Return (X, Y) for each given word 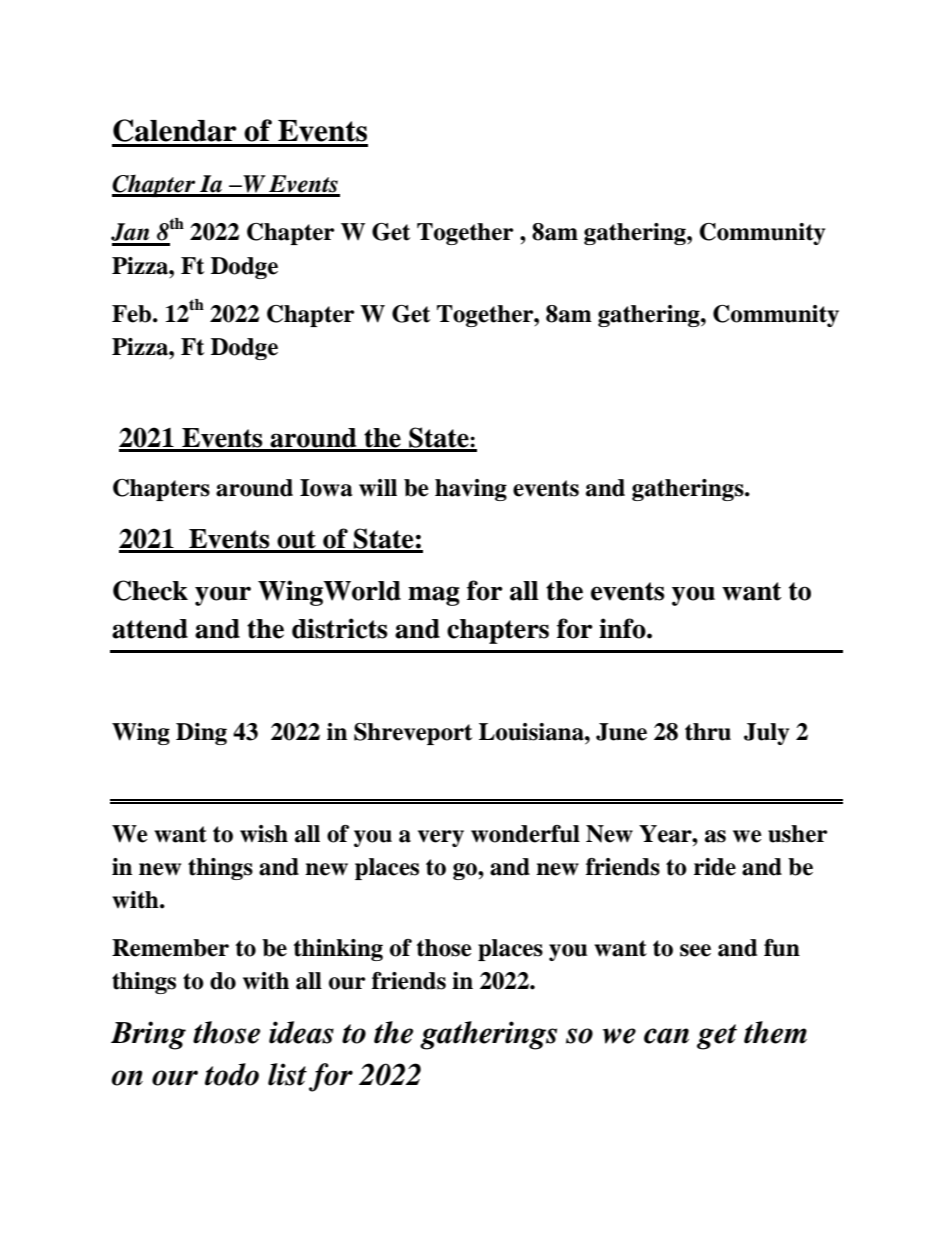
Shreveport (413, 734)
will (378, 488)
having (471, 490)
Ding (201, 734)
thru (708, 732)
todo (232, 1074)
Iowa (326, 488)
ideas (301, 1032)
